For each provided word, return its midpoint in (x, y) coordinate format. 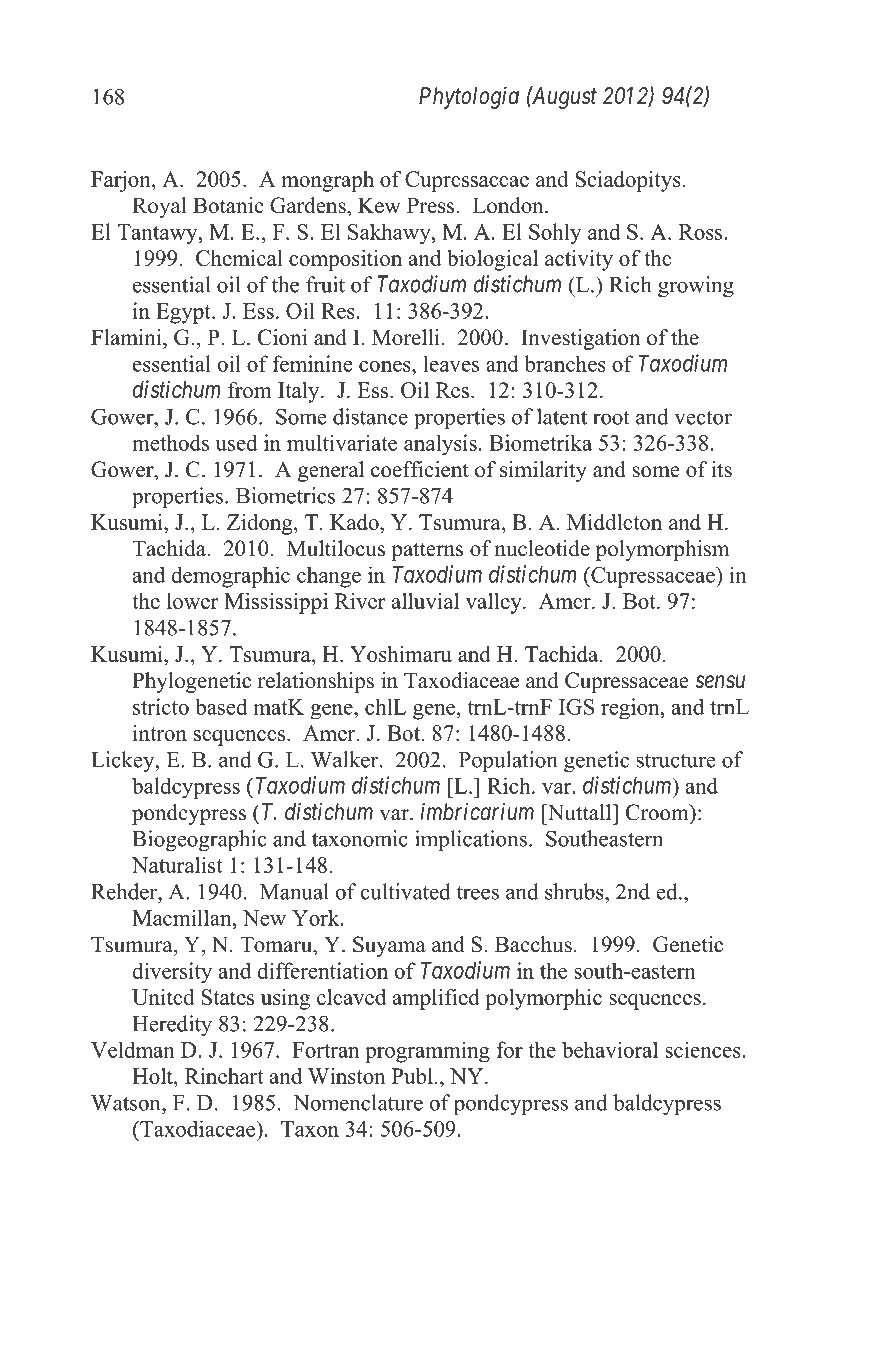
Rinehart (224, 1076)
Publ (412, 1076)
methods (170, 443)
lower (193, 601)
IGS (576, 707)
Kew (379, 205)
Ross (702, 232)
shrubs (575, 891)
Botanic (228, 205)
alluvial (425, 601)
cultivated (405, 891)
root (611, 418)
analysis (440, 445)
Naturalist (177, 865)
